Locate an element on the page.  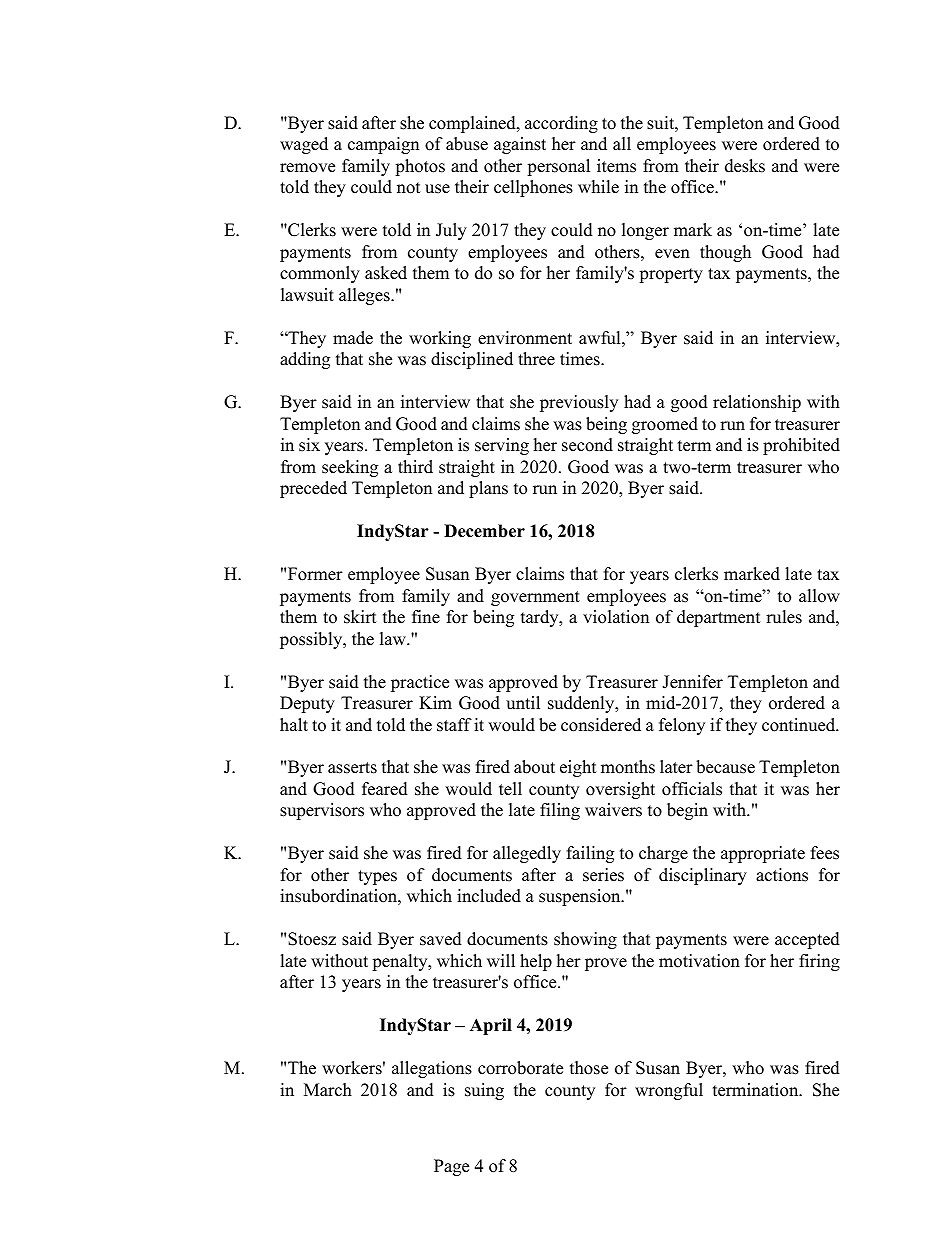
March is located at coordinates (328, 1090).
